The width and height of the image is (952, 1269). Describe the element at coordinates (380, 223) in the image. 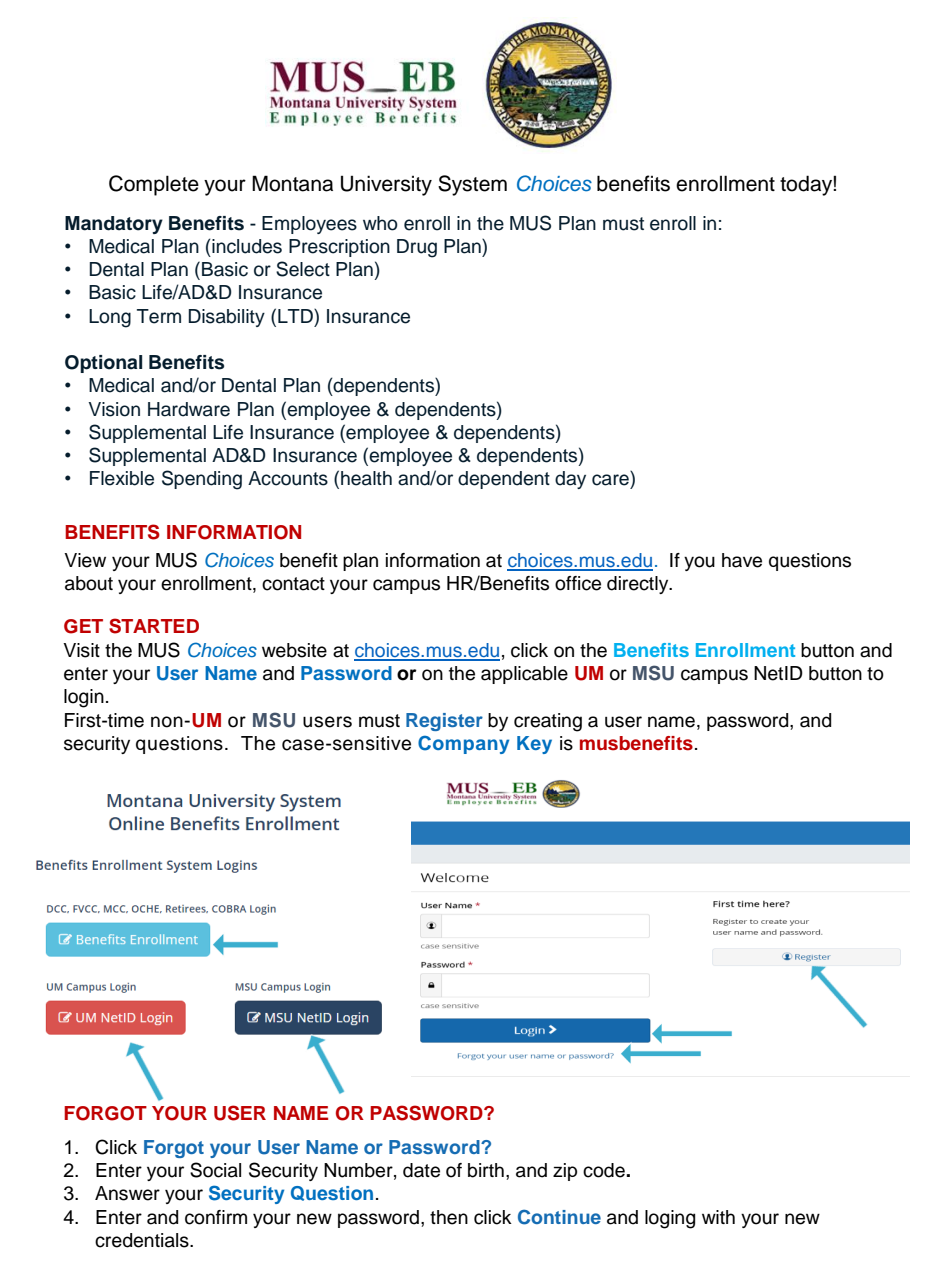

I see `who` at that location.
